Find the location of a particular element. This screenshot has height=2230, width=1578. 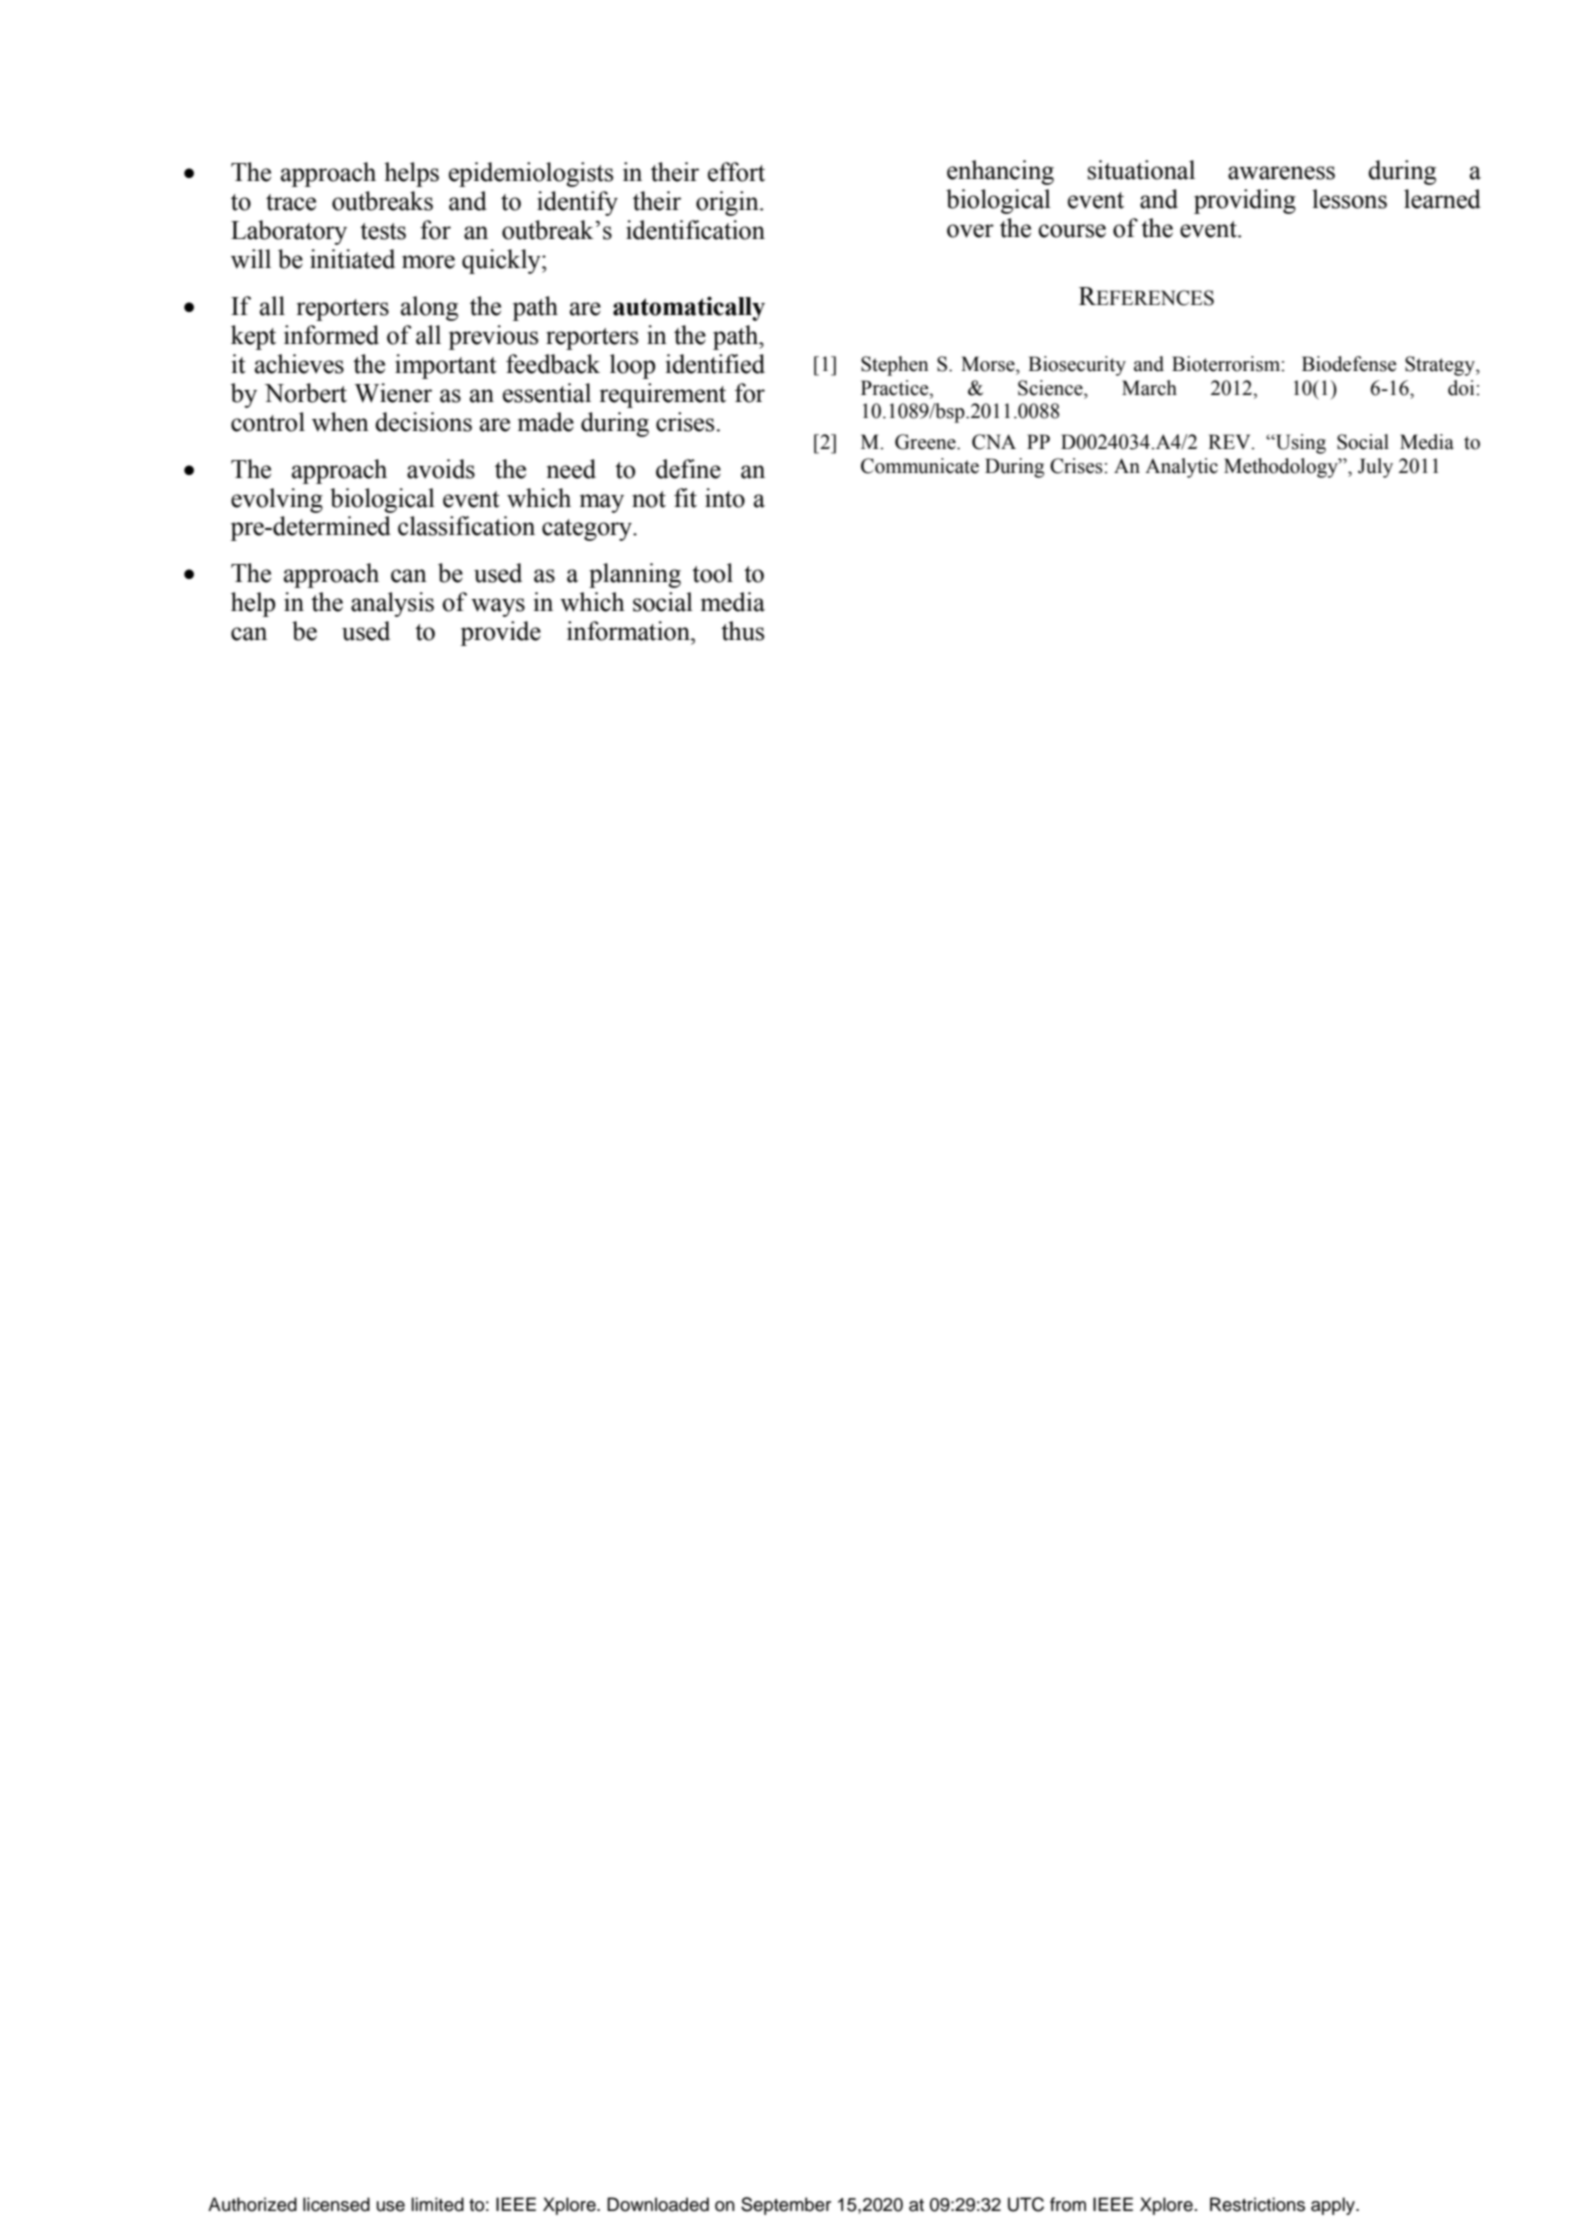

September is located at coordinates (786, 2206).
